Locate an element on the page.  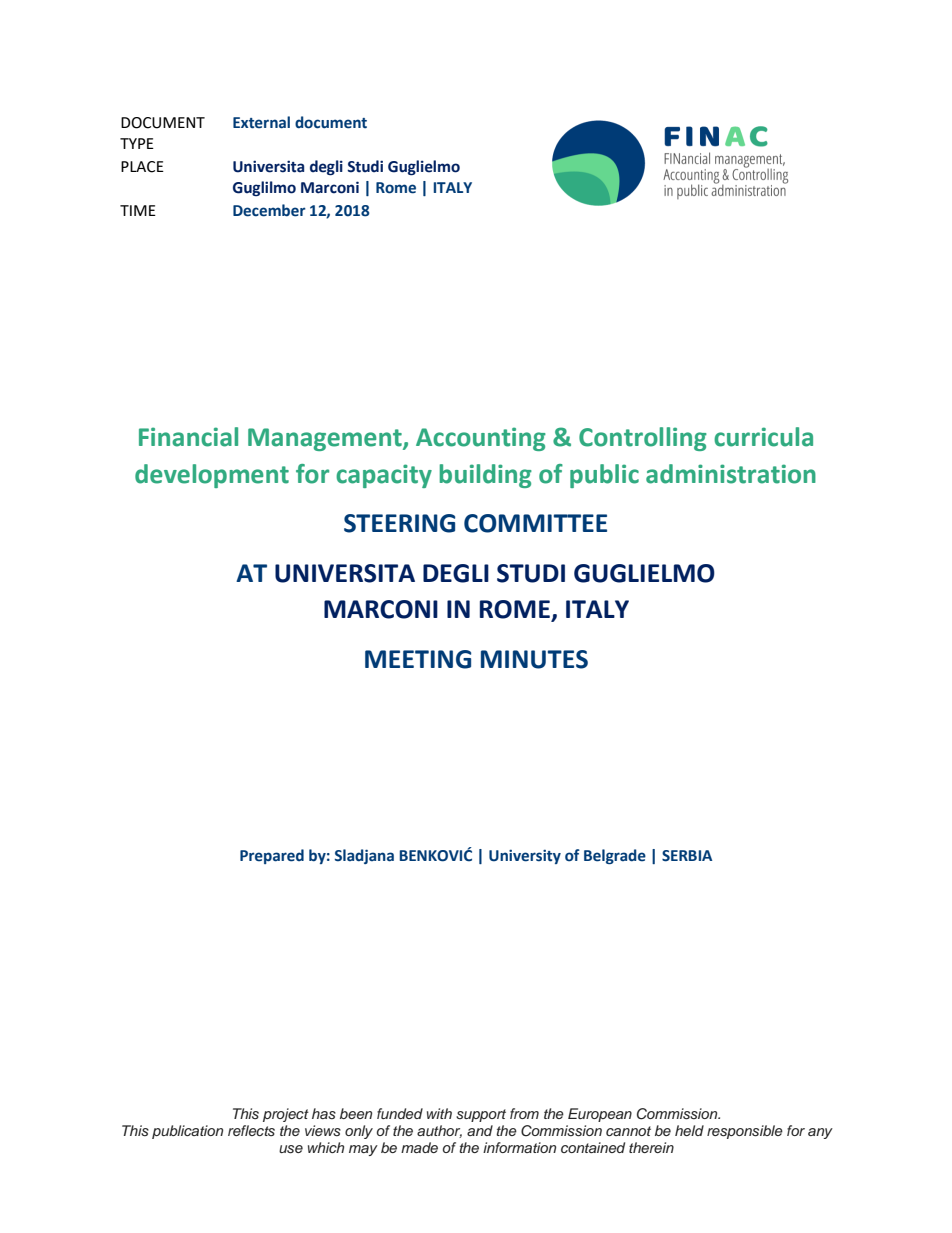
responsible is located at coordinates (745, 1132).
